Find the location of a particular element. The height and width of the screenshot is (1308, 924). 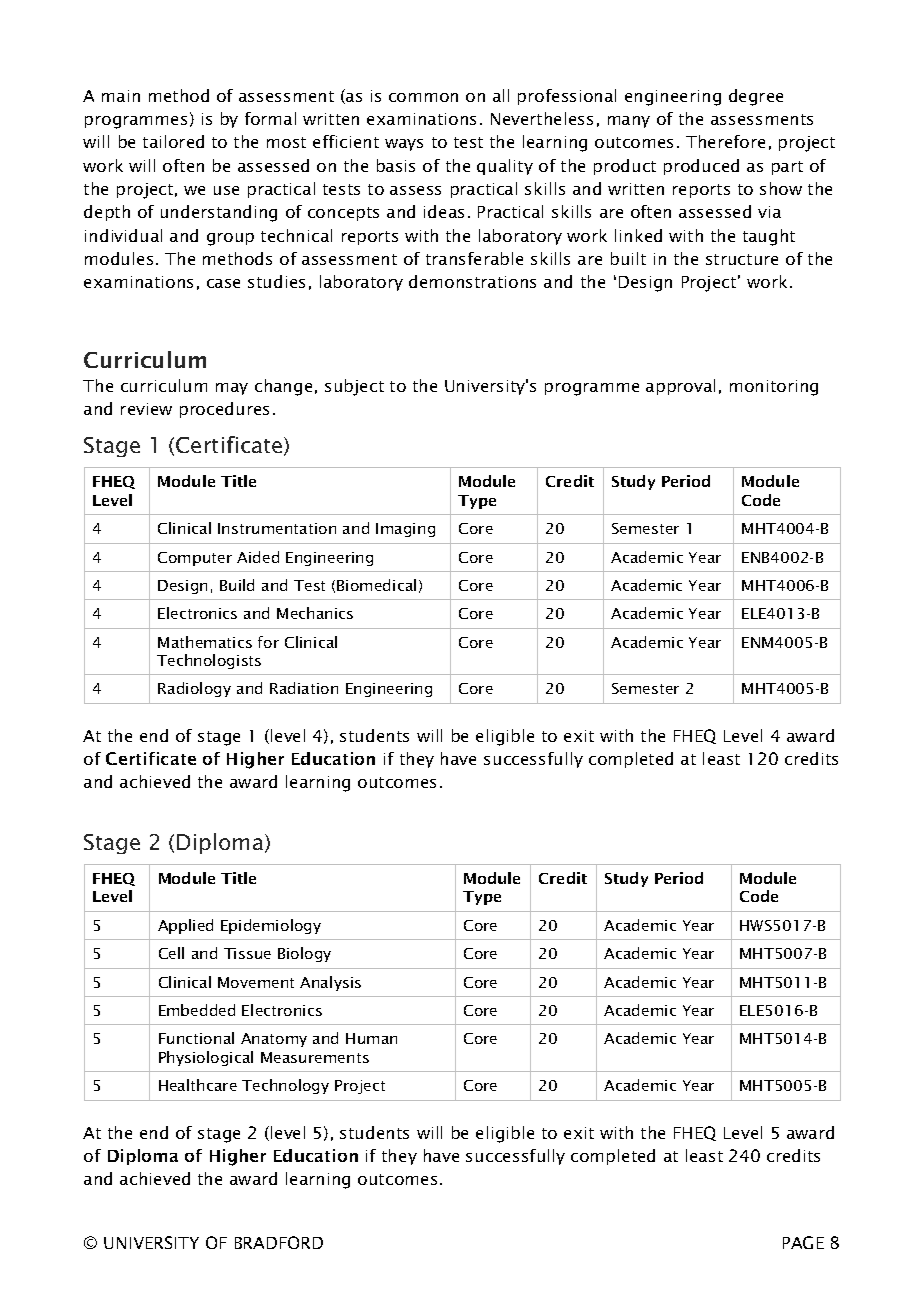

tailored is located at coordinates (173, 141).
